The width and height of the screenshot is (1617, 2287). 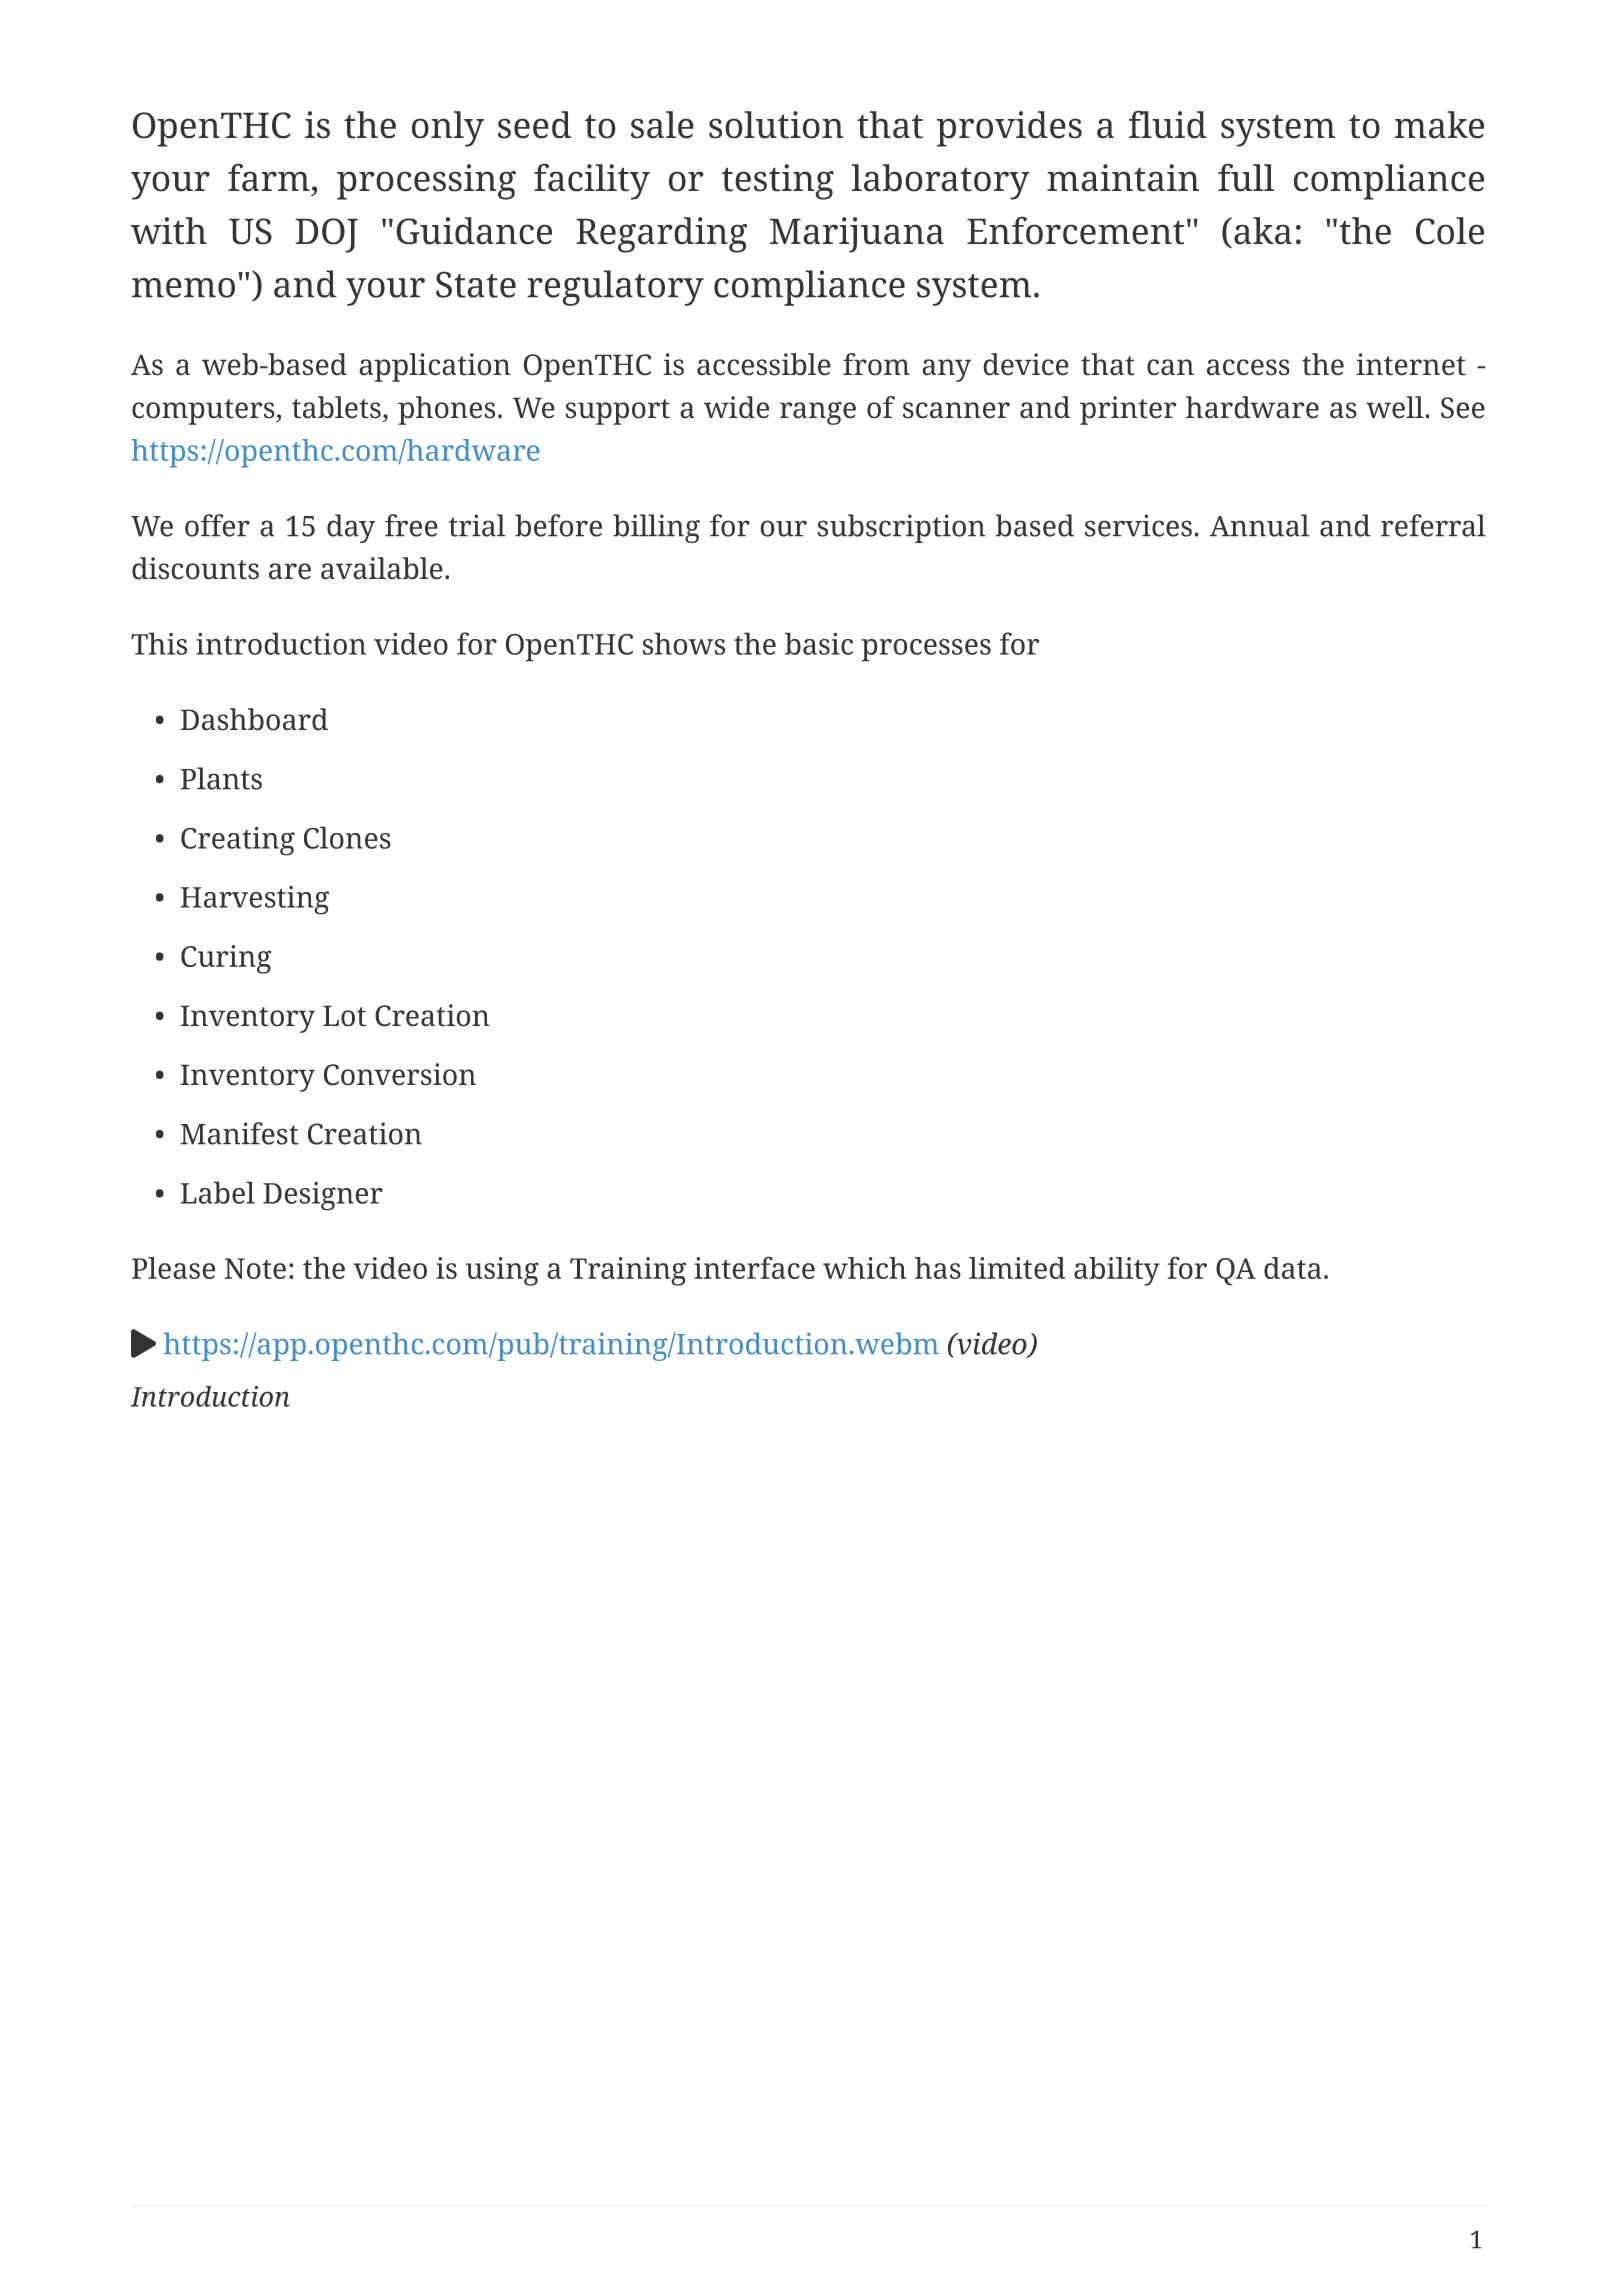 I want to click on farm, so click(x=269, y=177).
